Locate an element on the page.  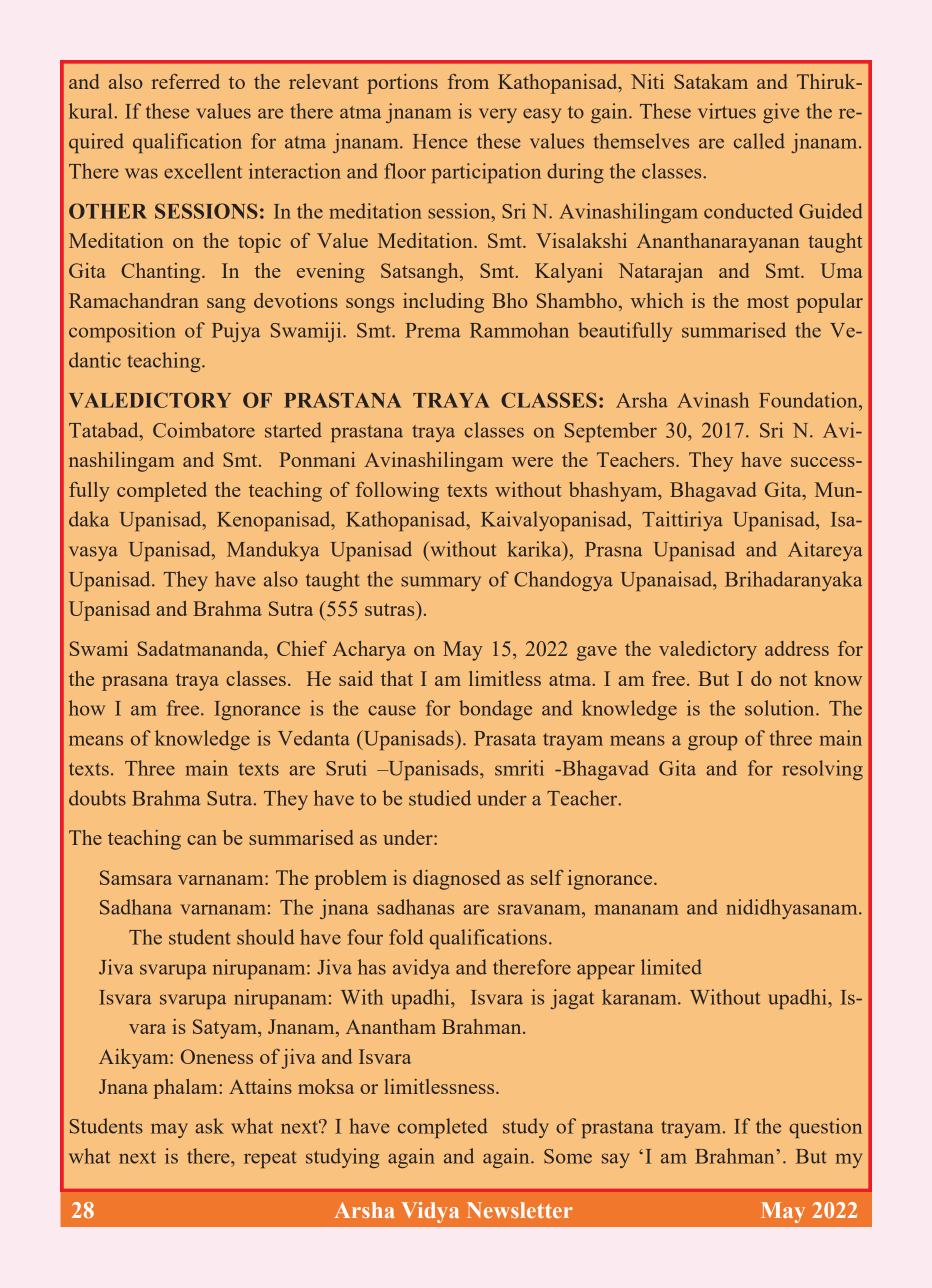
that is located at coordinates (397, 678).
